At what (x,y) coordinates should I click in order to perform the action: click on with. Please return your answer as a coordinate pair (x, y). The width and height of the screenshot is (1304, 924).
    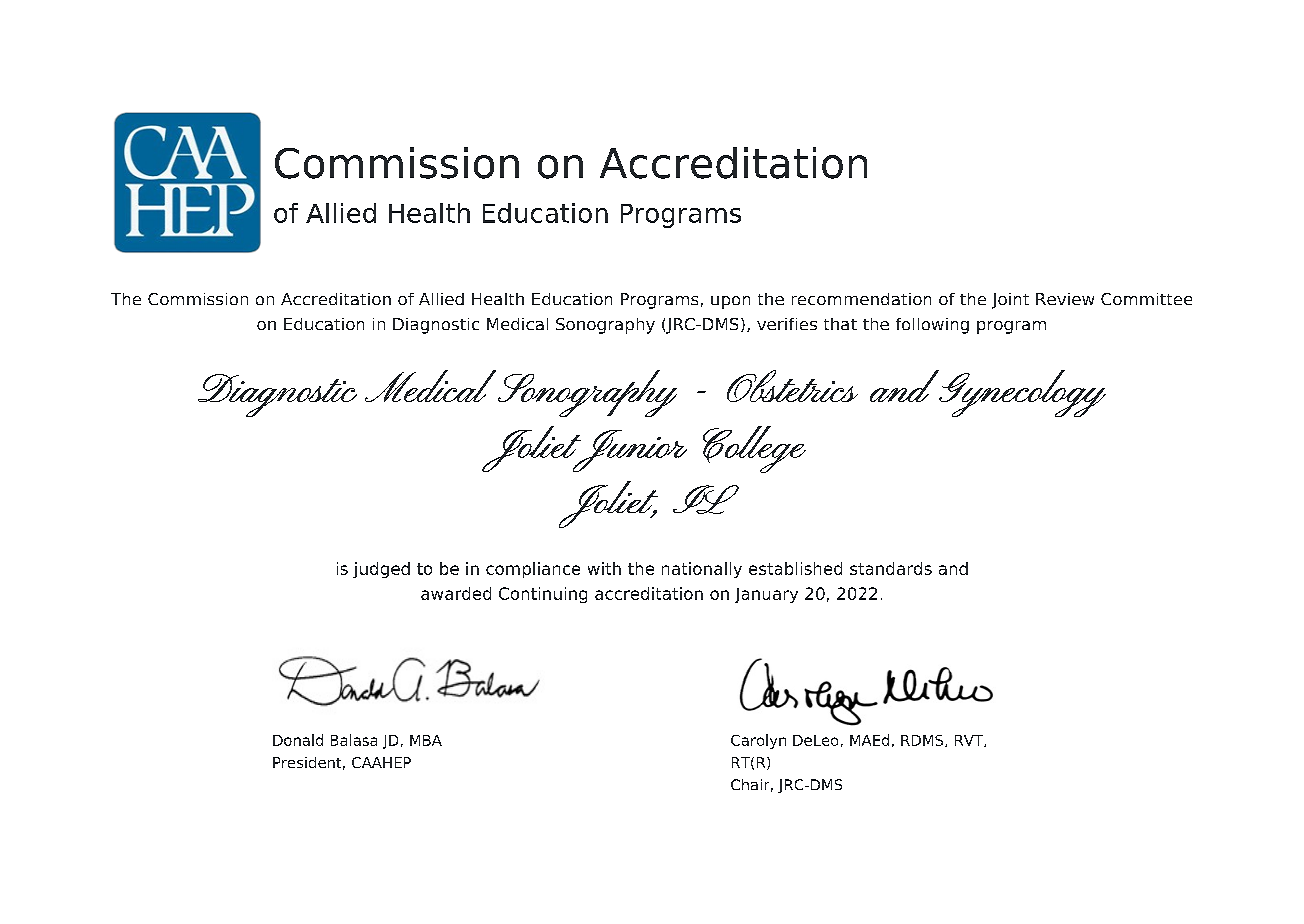
    Looking at the image, I should click on (604, 568).
